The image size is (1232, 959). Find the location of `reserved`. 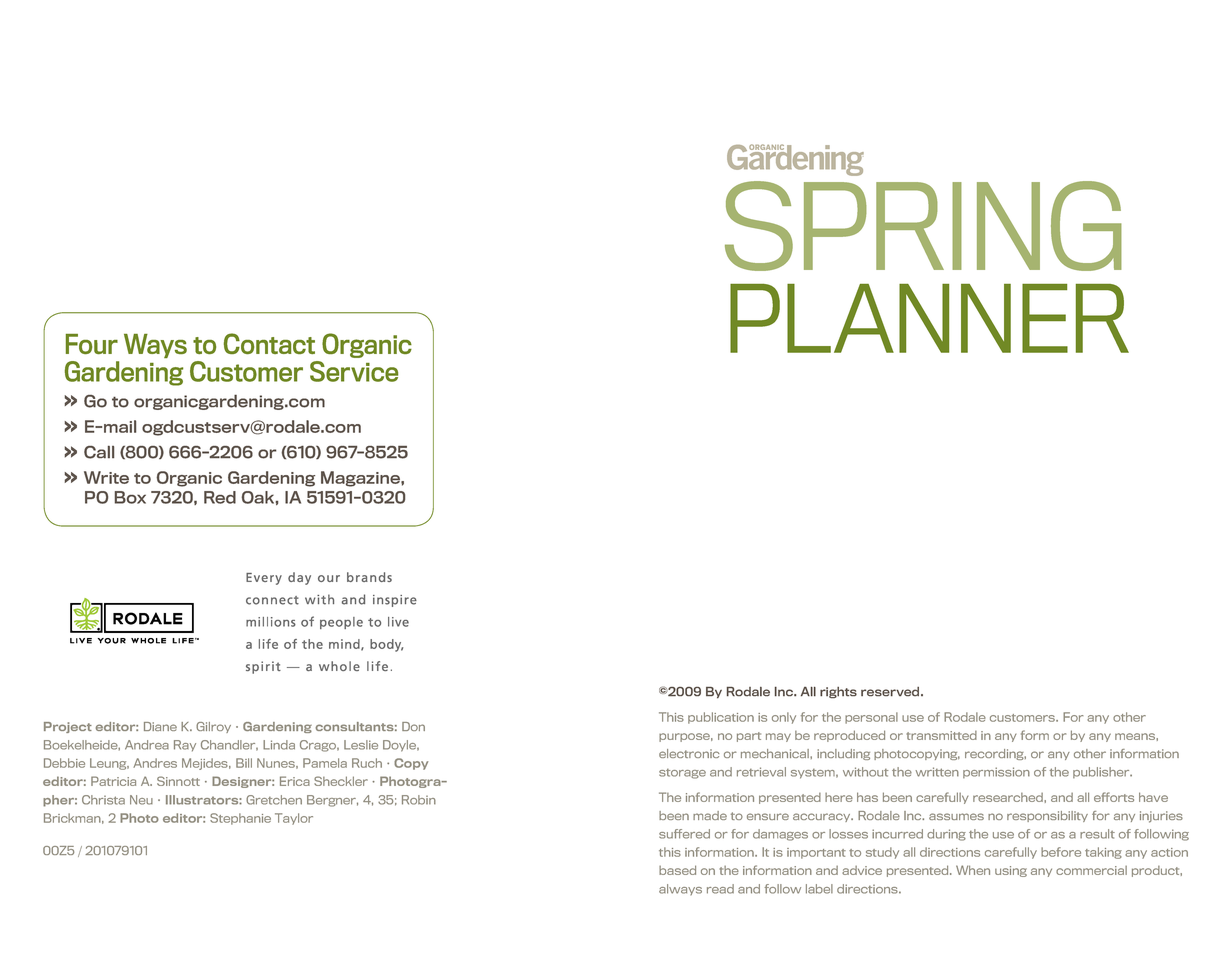

reserved is located at coordinates (891, 692).
